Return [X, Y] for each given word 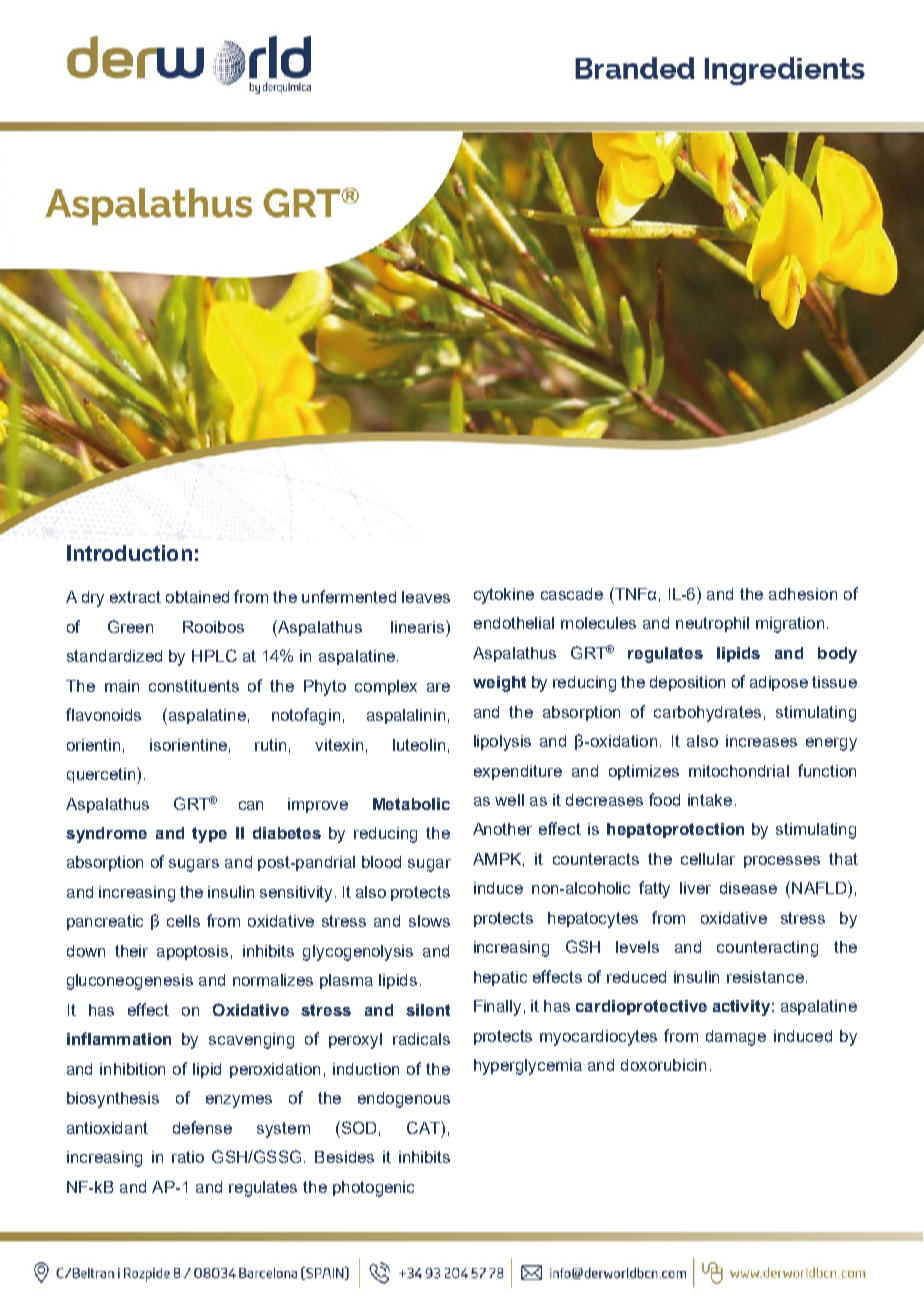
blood [381, 862]
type [209, 835]
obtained [197, 597]
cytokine [504, 596]
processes [782, 862]
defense [202, 1127]
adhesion [803, 594]
